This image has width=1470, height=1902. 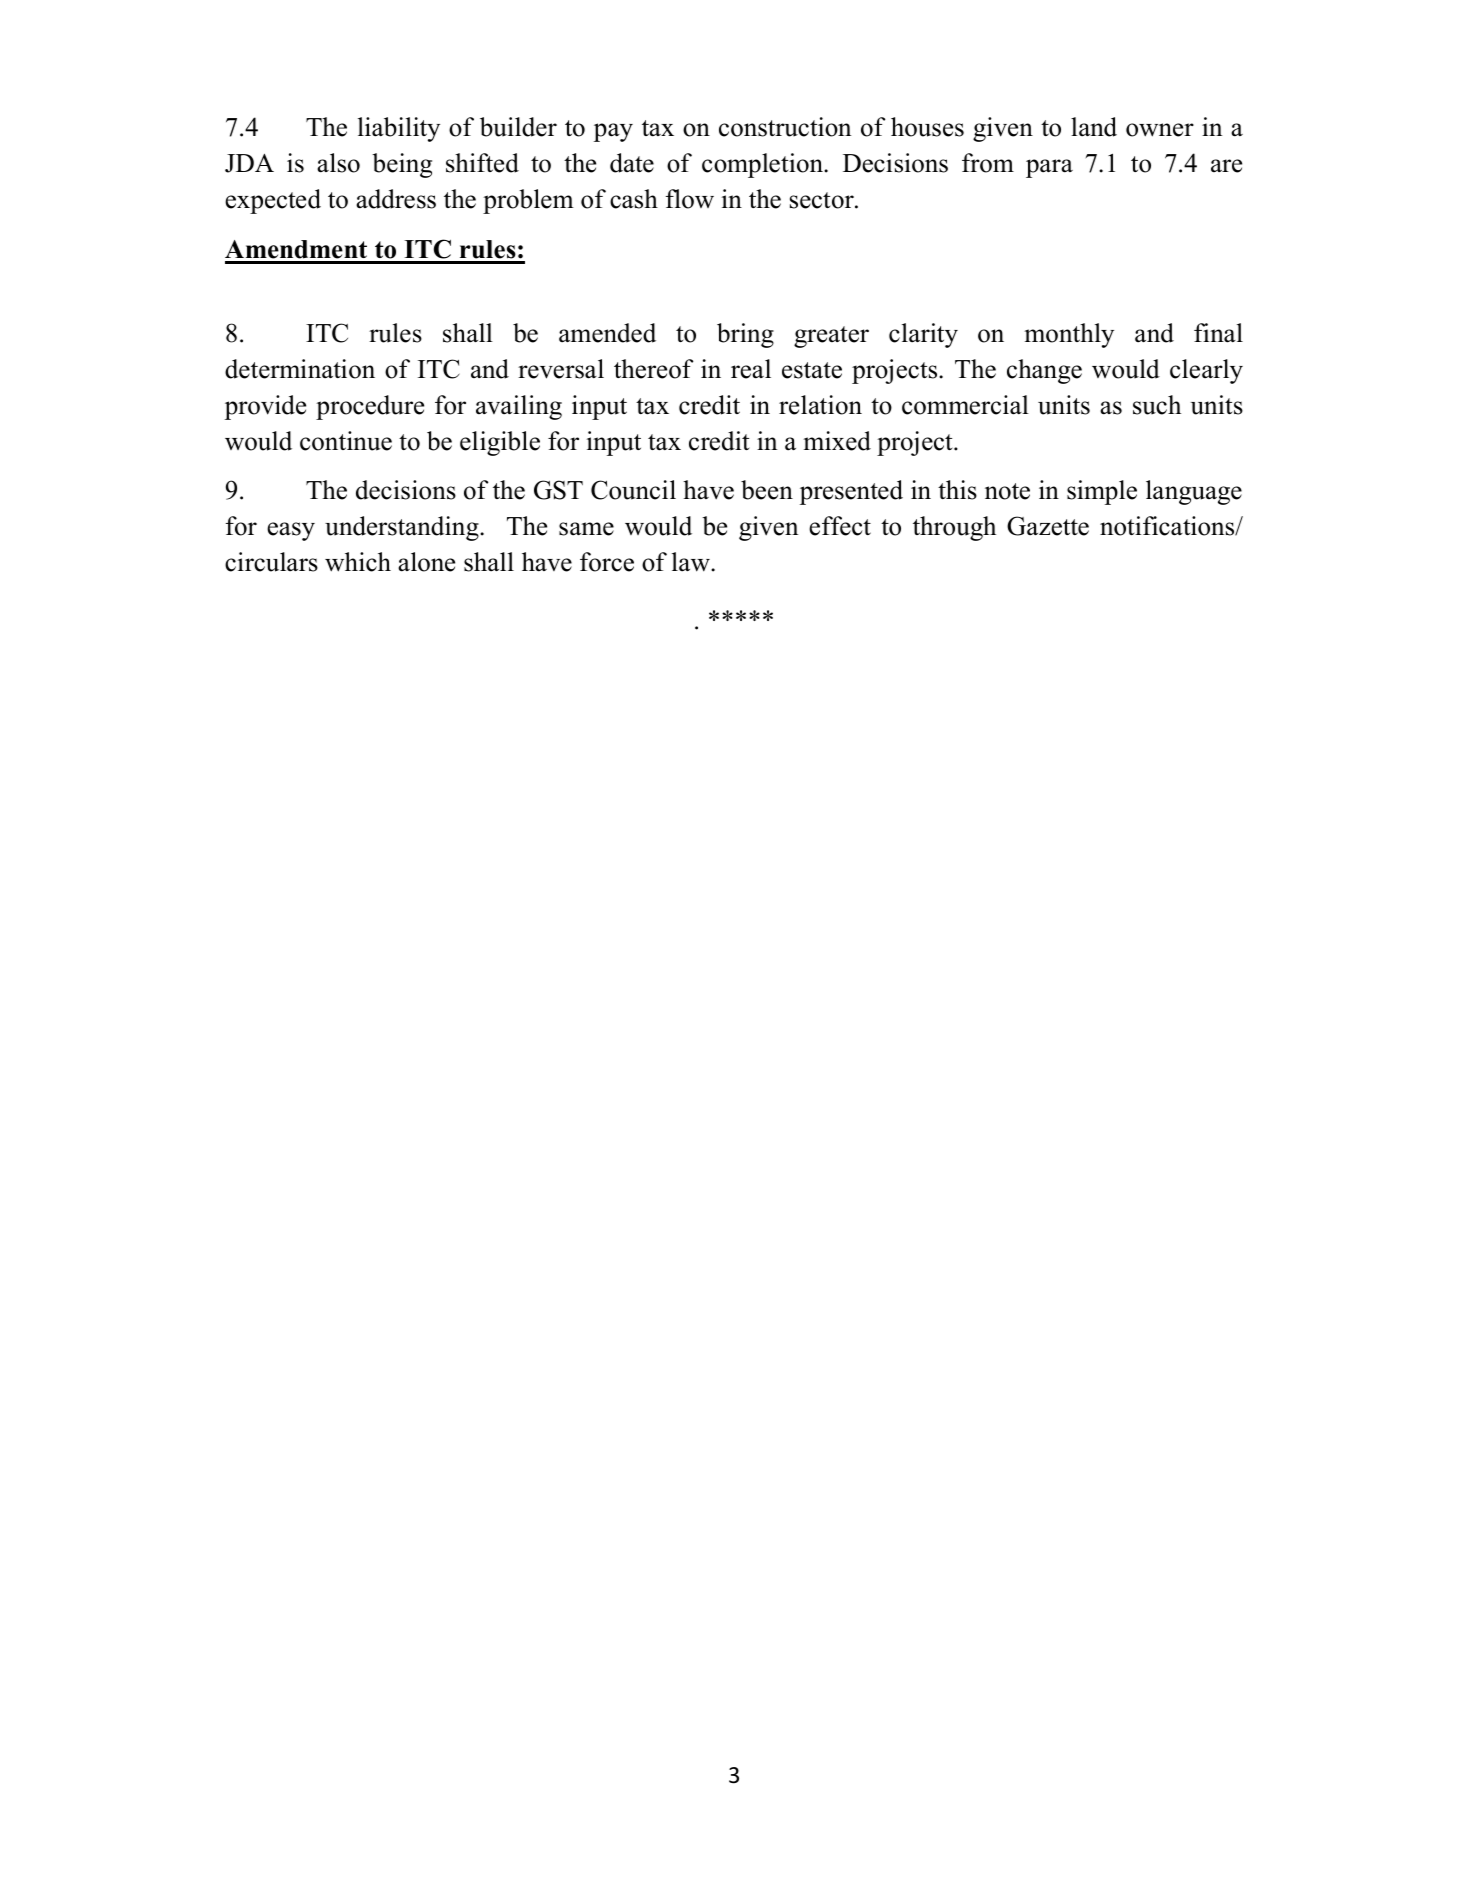 I want to click on para, so click(x=1049, y=168).
